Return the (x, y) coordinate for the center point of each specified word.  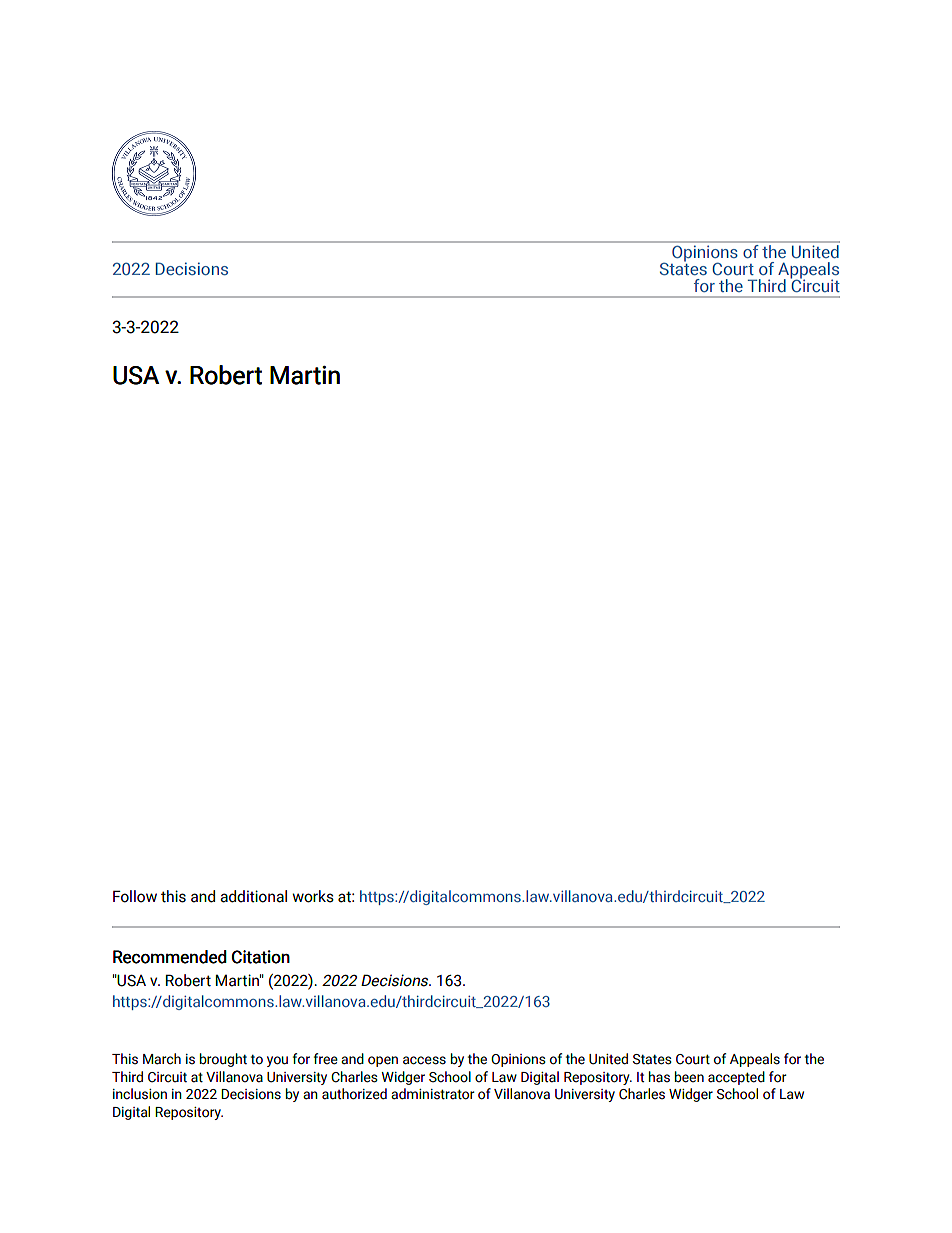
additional (253, 896)
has (659, 1077)
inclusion (140, 1094)
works (313, 896)
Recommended (170, 957)
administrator (433, 1094)
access (424, 1060)
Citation (261, 957)
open (383, 1061)
